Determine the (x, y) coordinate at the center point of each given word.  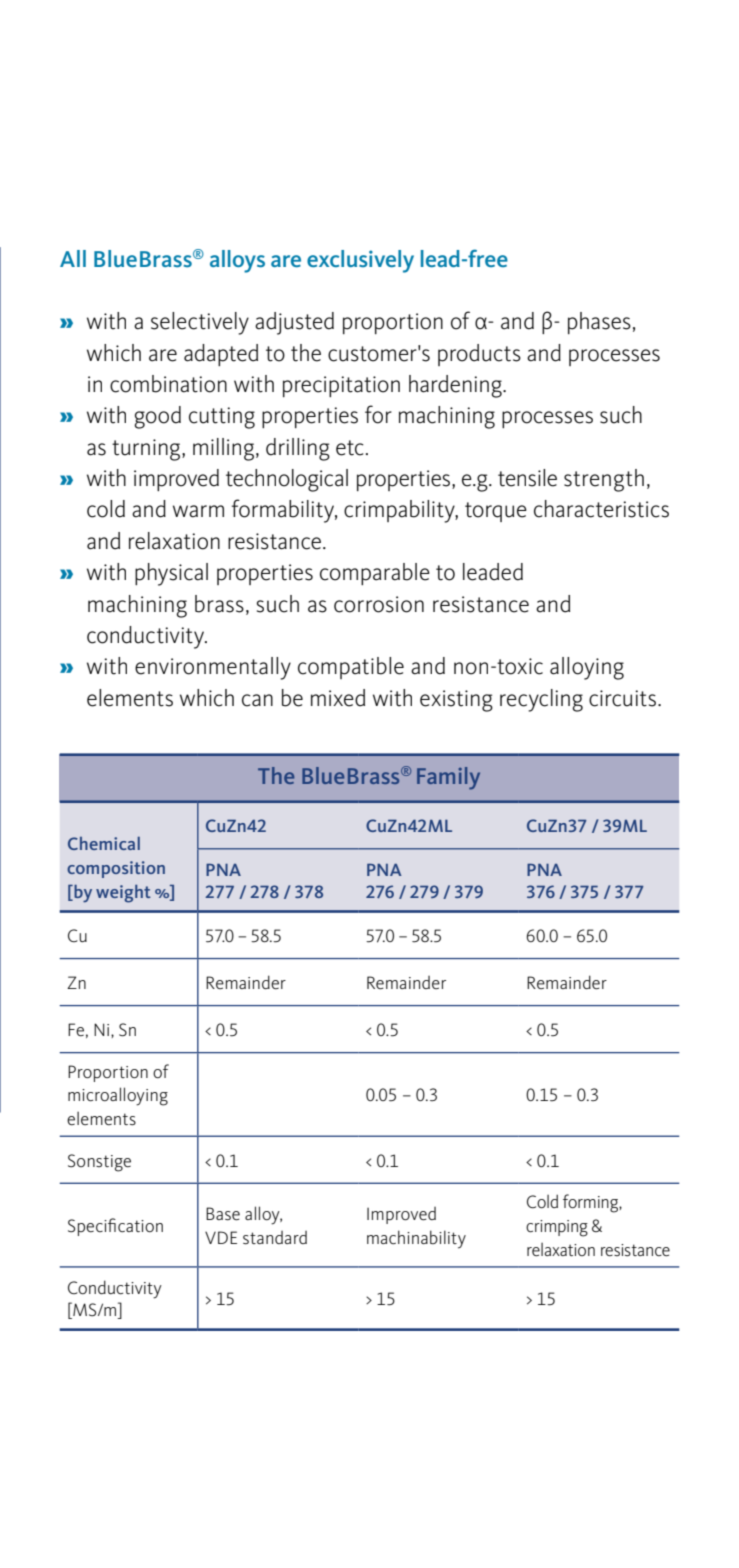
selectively (200, 323)
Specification (115, 1227)
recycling (541, 700)
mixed (338, 698)
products (479, 355)
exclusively (360, 261)
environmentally (213, 668)
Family (448, 778)
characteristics (601, 509)
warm (198, 511)
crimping (557, 1228)
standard (275, 1238)
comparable (375, 574)
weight (123, 894)
